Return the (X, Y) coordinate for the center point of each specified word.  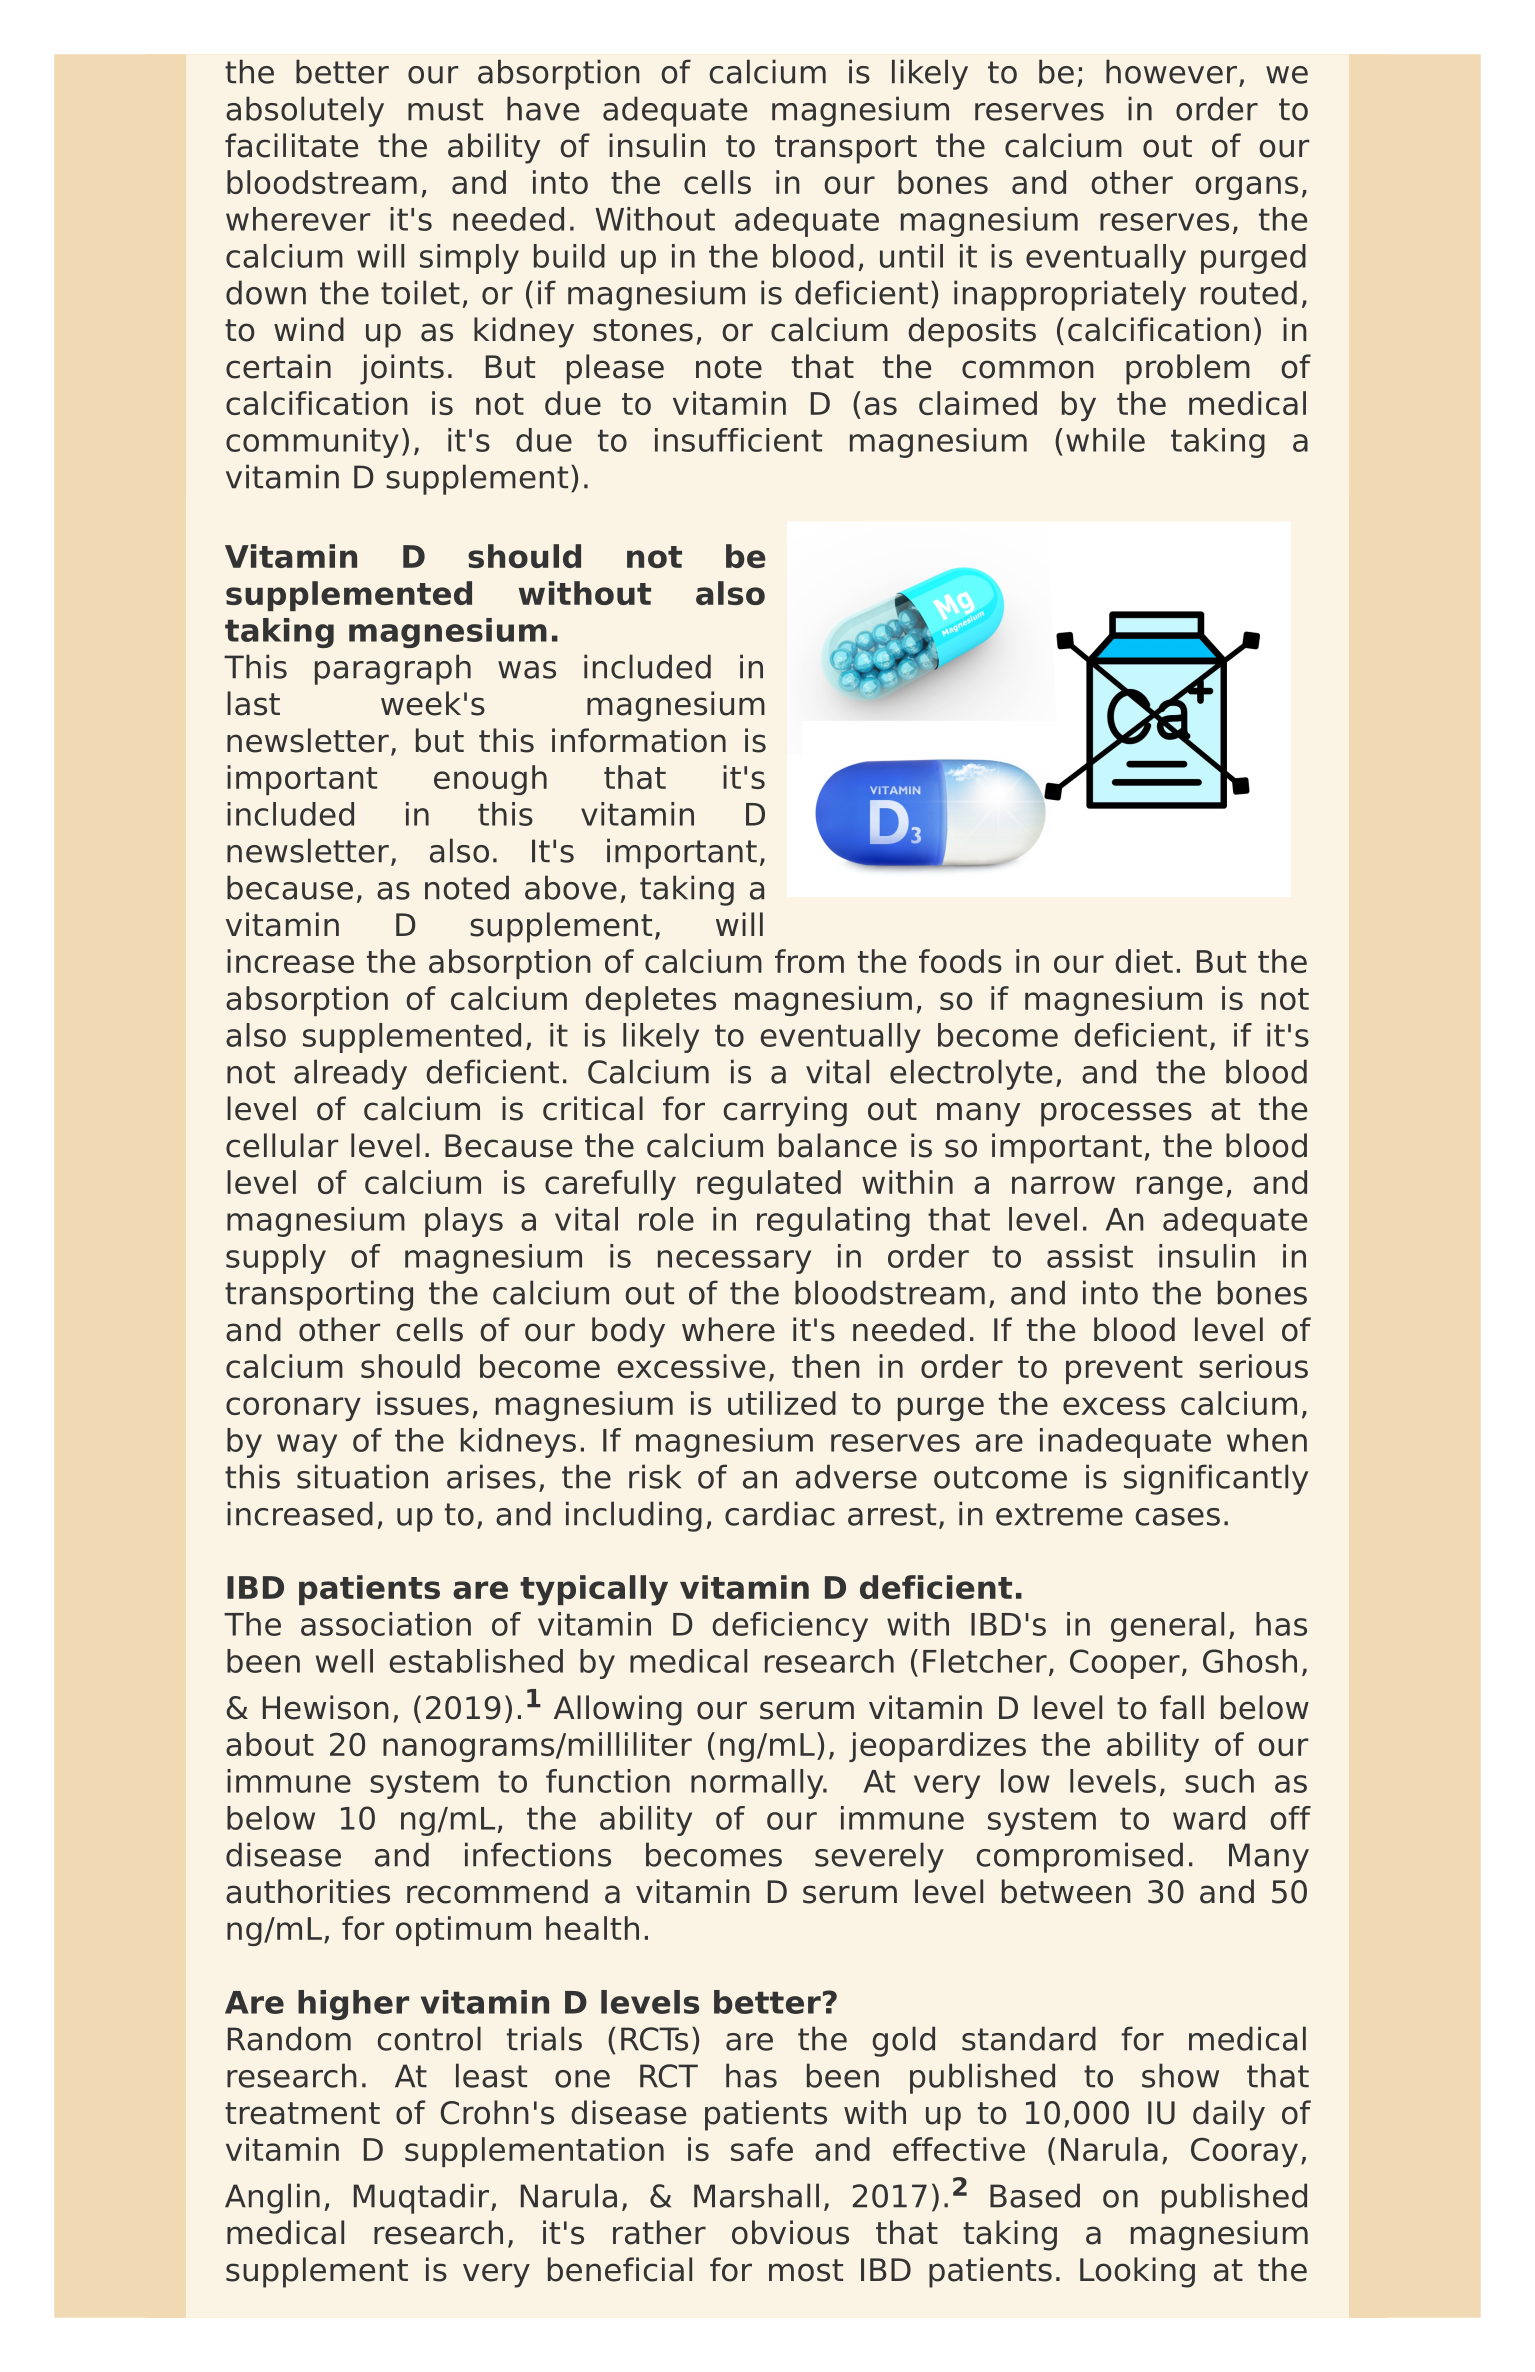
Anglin (272, 2198)
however (1173, 72)
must (445, 109)
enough (490, 780)
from (809, 961)
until (911, 256)
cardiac (780, 1513)
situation (362, 1476)
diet (1144, 961)
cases (1178, 1517)
